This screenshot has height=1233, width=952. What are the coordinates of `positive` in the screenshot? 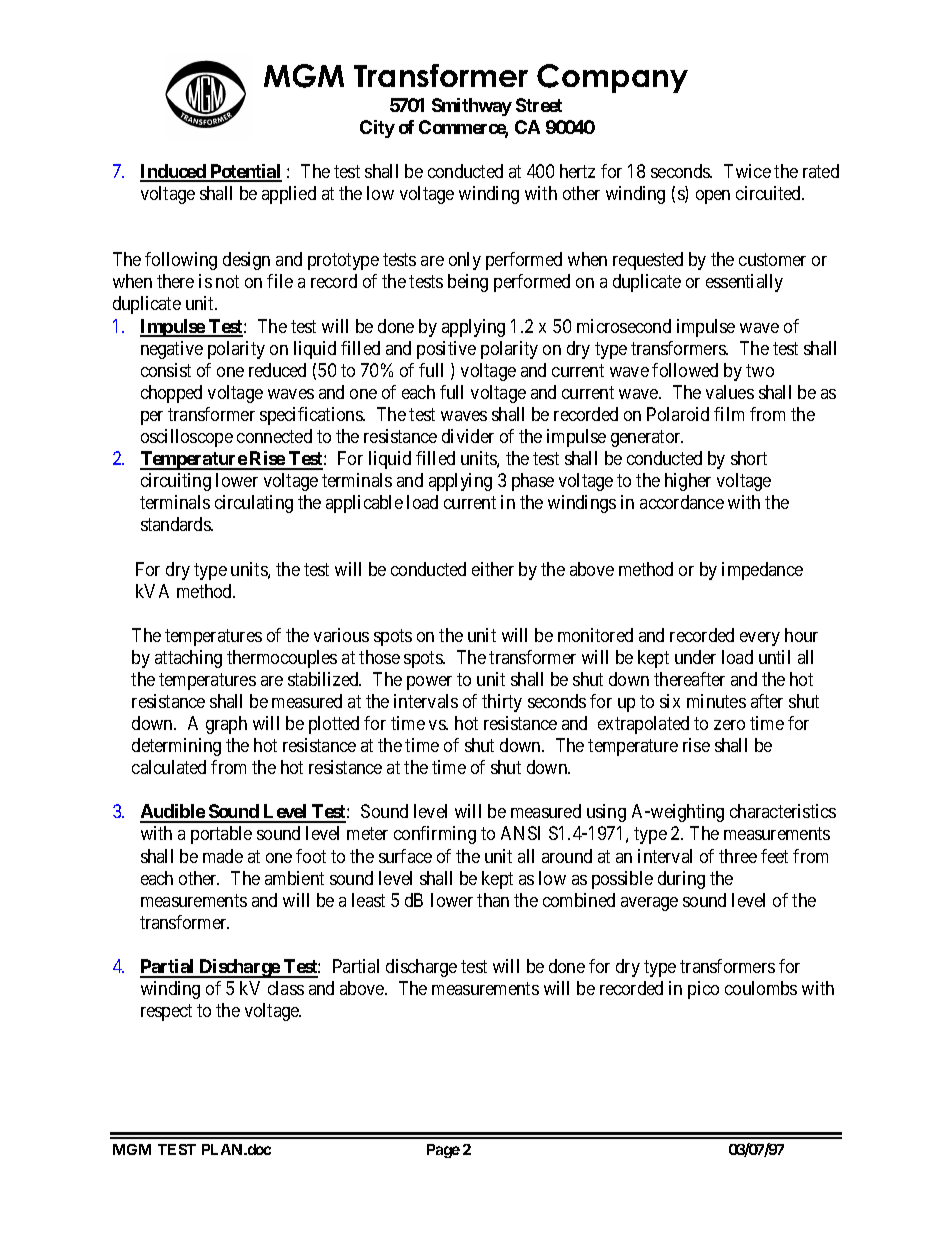 It's located at (446, 350).
